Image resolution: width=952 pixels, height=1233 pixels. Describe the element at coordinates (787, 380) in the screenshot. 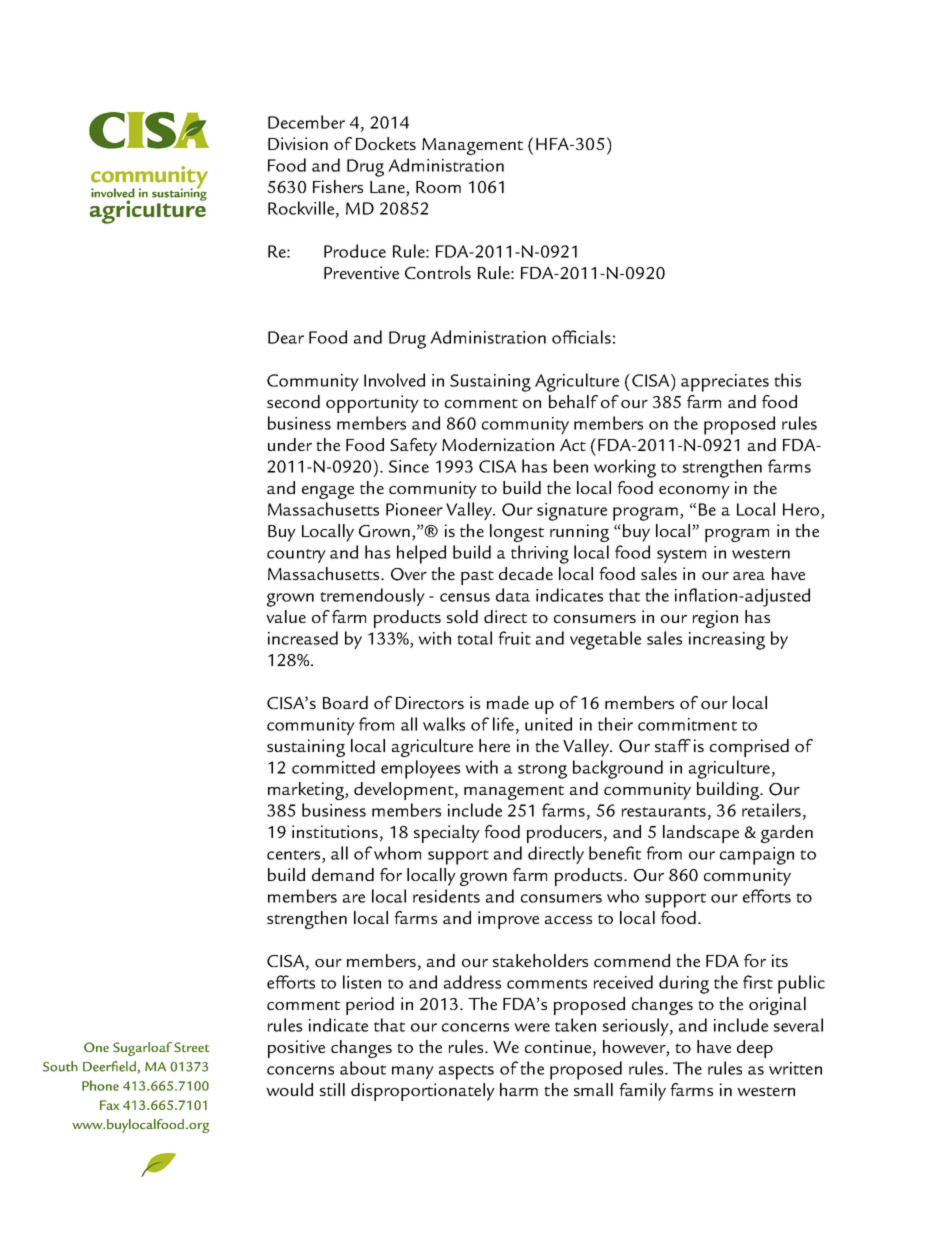

I see `this` at that location.
